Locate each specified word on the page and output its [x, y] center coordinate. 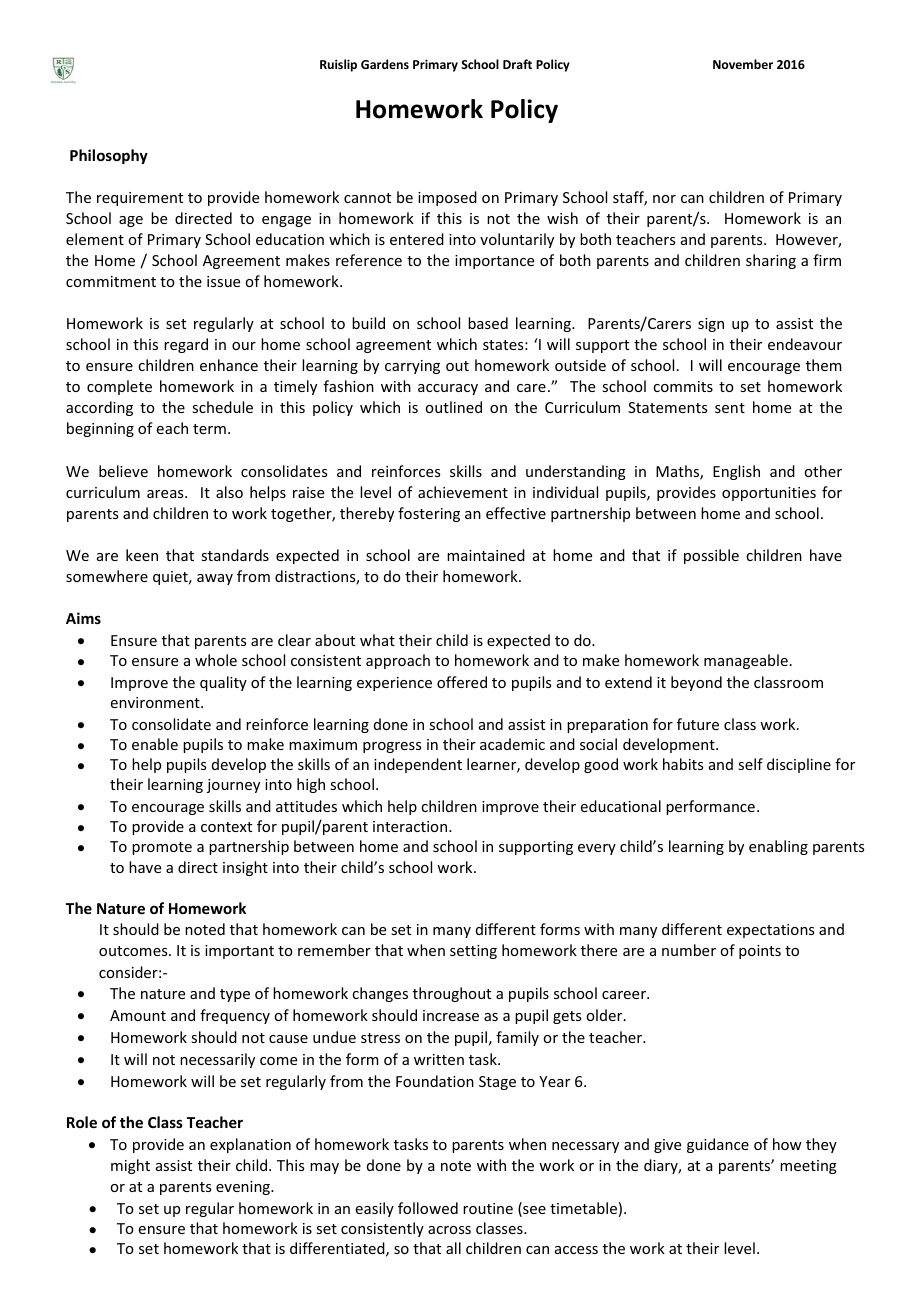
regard [186, 345]
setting [473, 952]
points [760, 952]
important [239, 952]
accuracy [448, 389]
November [743, 64]
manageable [746, 661]
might [130, 1166]
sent [730, 408]
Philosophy [109, 156]
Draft [517, 64]
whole [216, 660]
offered [462, 682]
